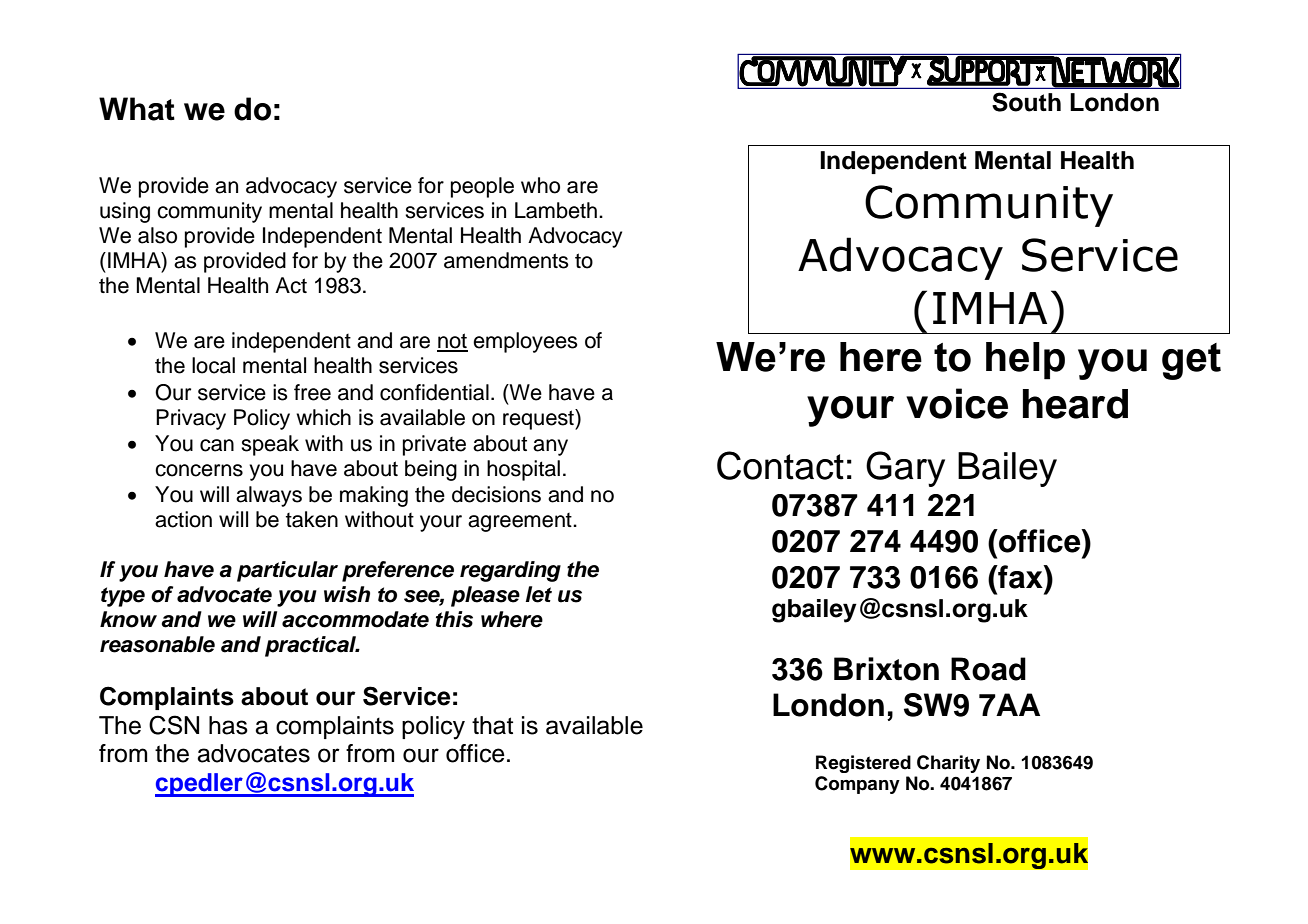 The image size is (1308, 924). Describe the element at coordinates (525, 342) in the screenshot. I see `employees` at that location.
